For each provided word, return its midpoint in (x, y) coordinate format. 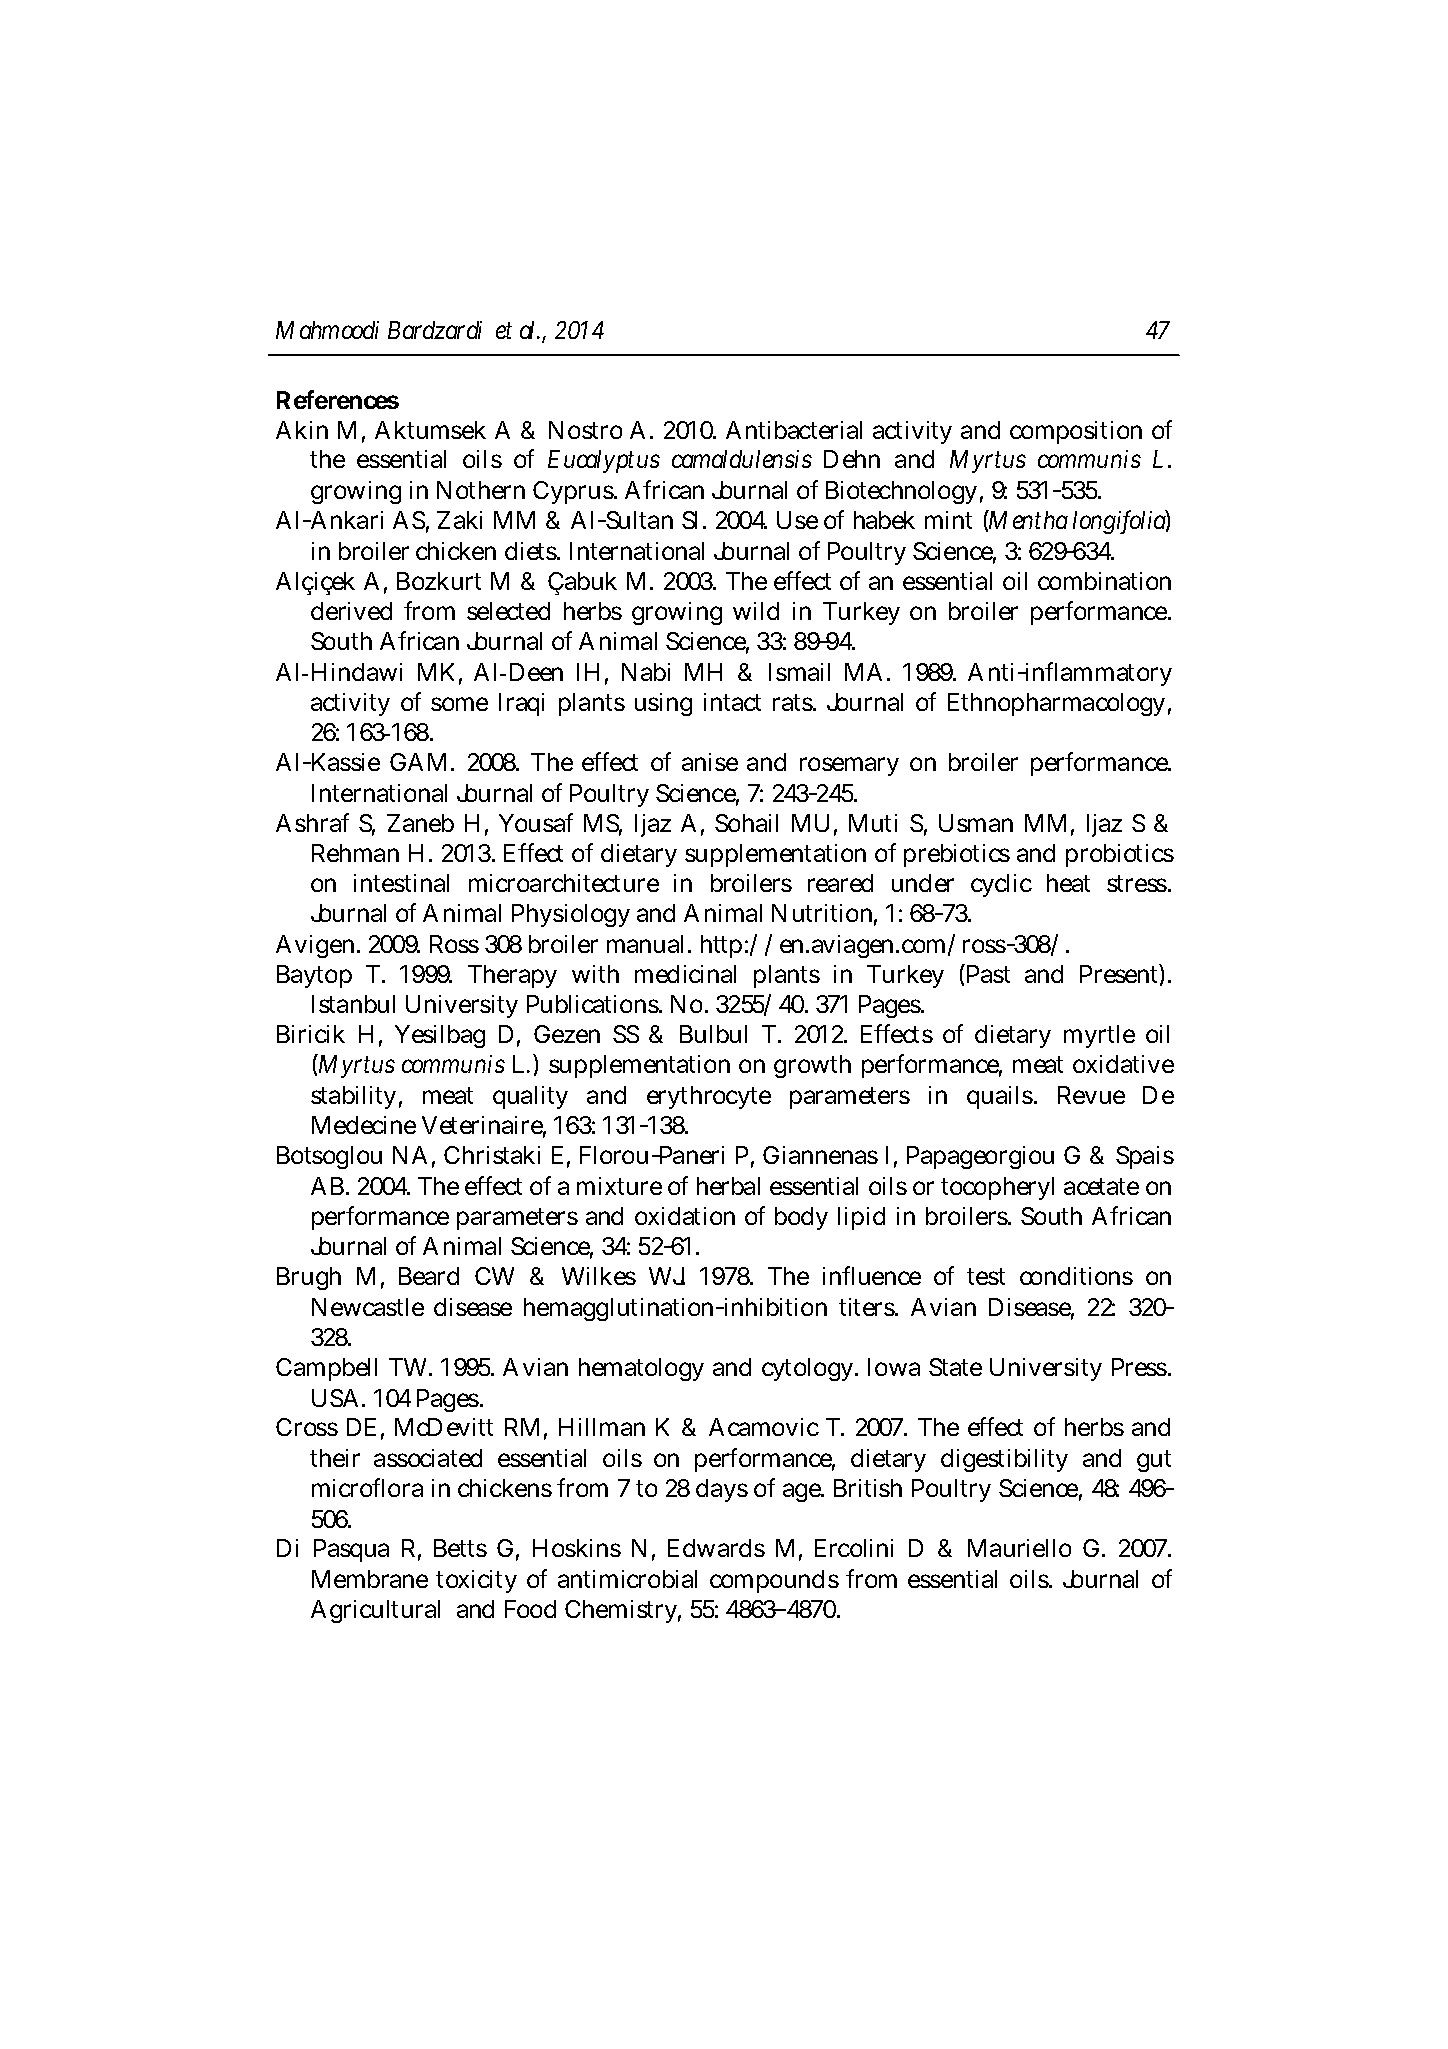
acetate (1101, 1186)
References (338, 399)
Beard (429, 1276)
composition (1076, 432)
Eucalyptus (604, 461)
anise (710, 762)
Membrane (370, 1579)
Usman (976, 823)
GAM (418, 762)
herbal (728, 1186)
